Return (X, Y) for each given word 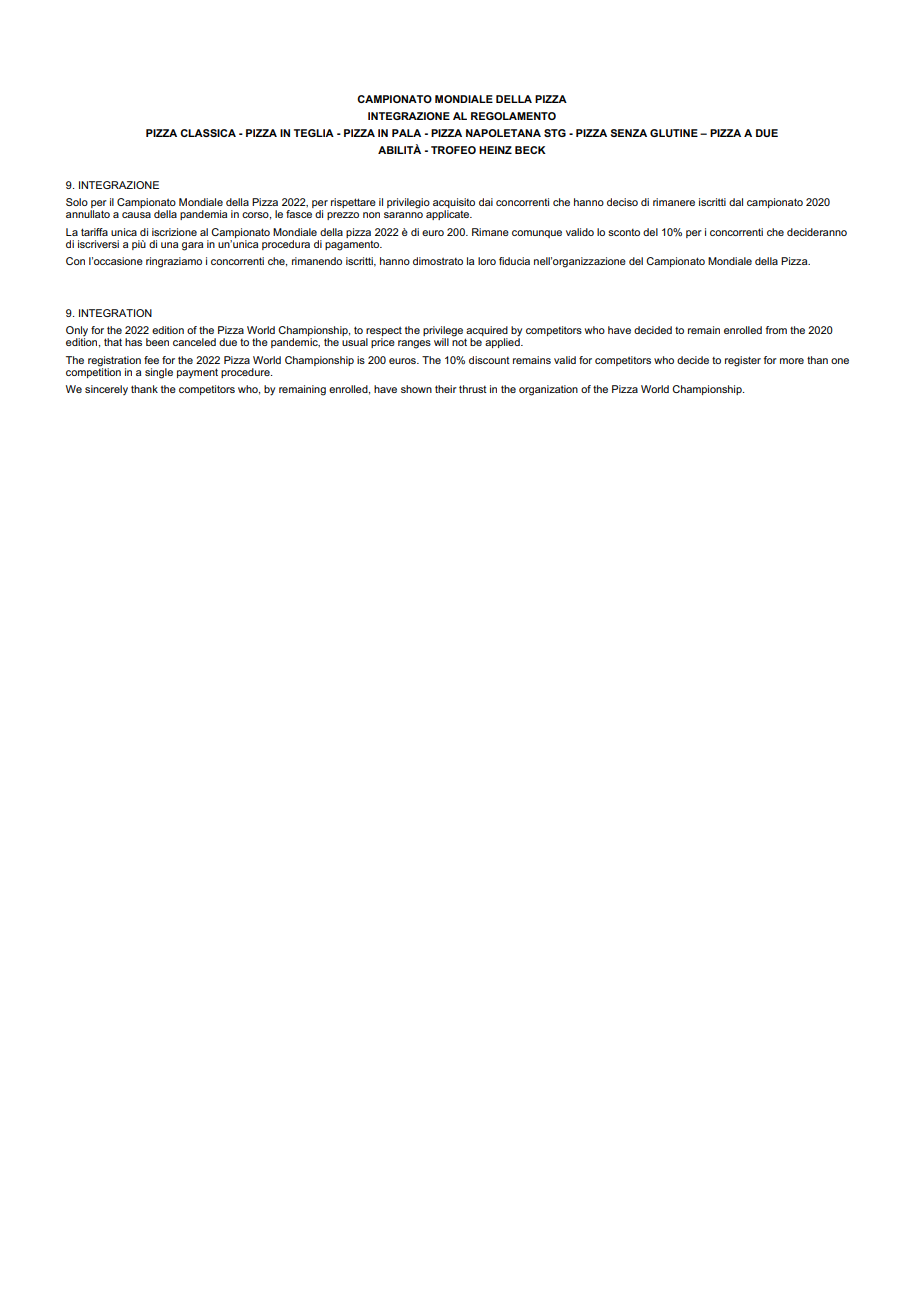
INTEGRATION (115, 313)
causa (136, 215)
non (371, 215)
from (776, 330)
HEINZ (495, 150)
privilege (444, 332)
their (446, 389)
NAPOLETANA (503, 133)
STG (555, 133)
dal (736, 202)
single (159, 373)
